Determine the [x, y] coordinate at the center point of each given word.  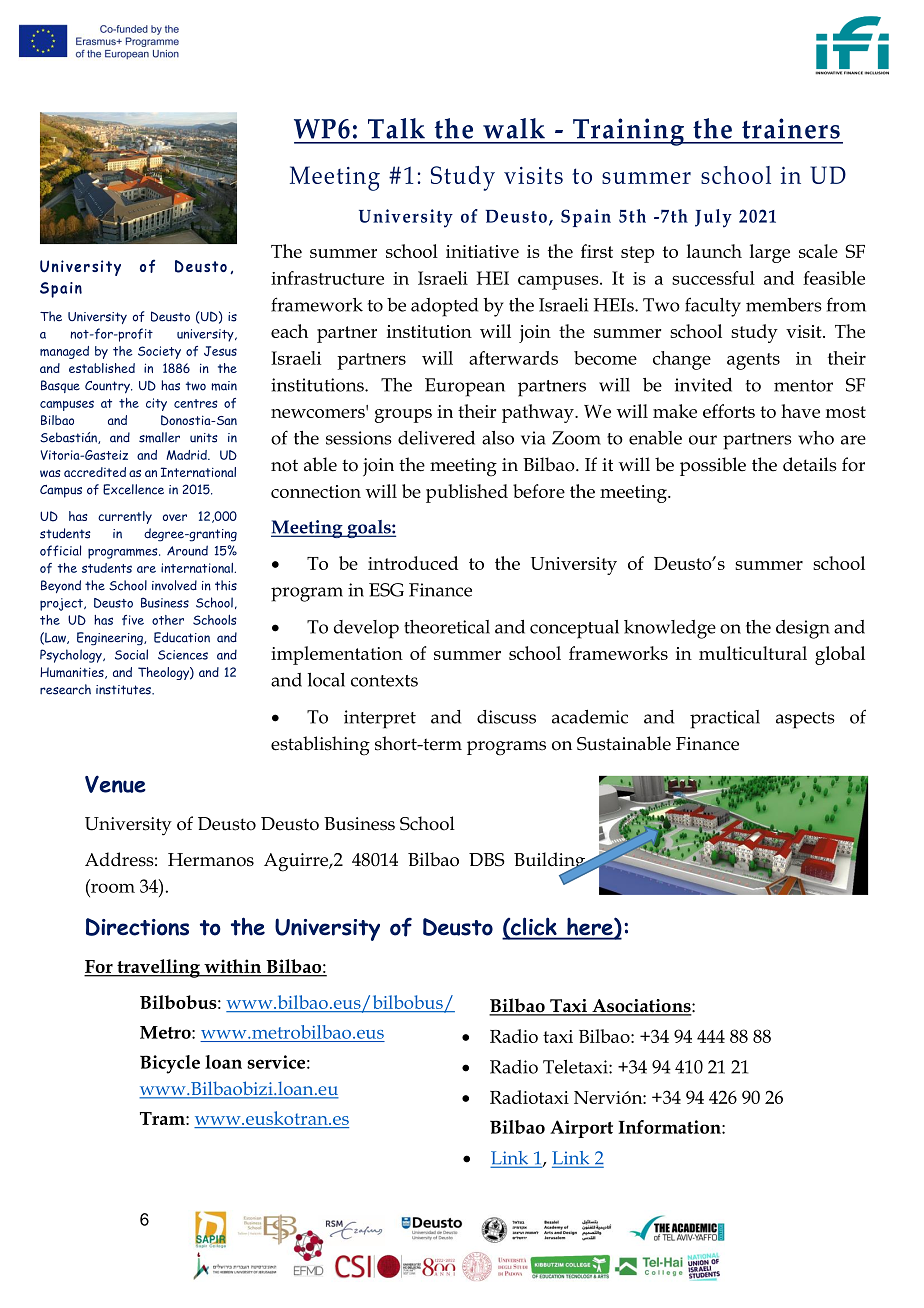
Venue [115, 784]
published [467, 493]
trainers [791, 128]
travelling [159, 968]
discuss [506, 717]
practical [725, 719]
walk [514, 128]
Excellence [133, 489]
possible [713, 466]
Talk [396, 128]
